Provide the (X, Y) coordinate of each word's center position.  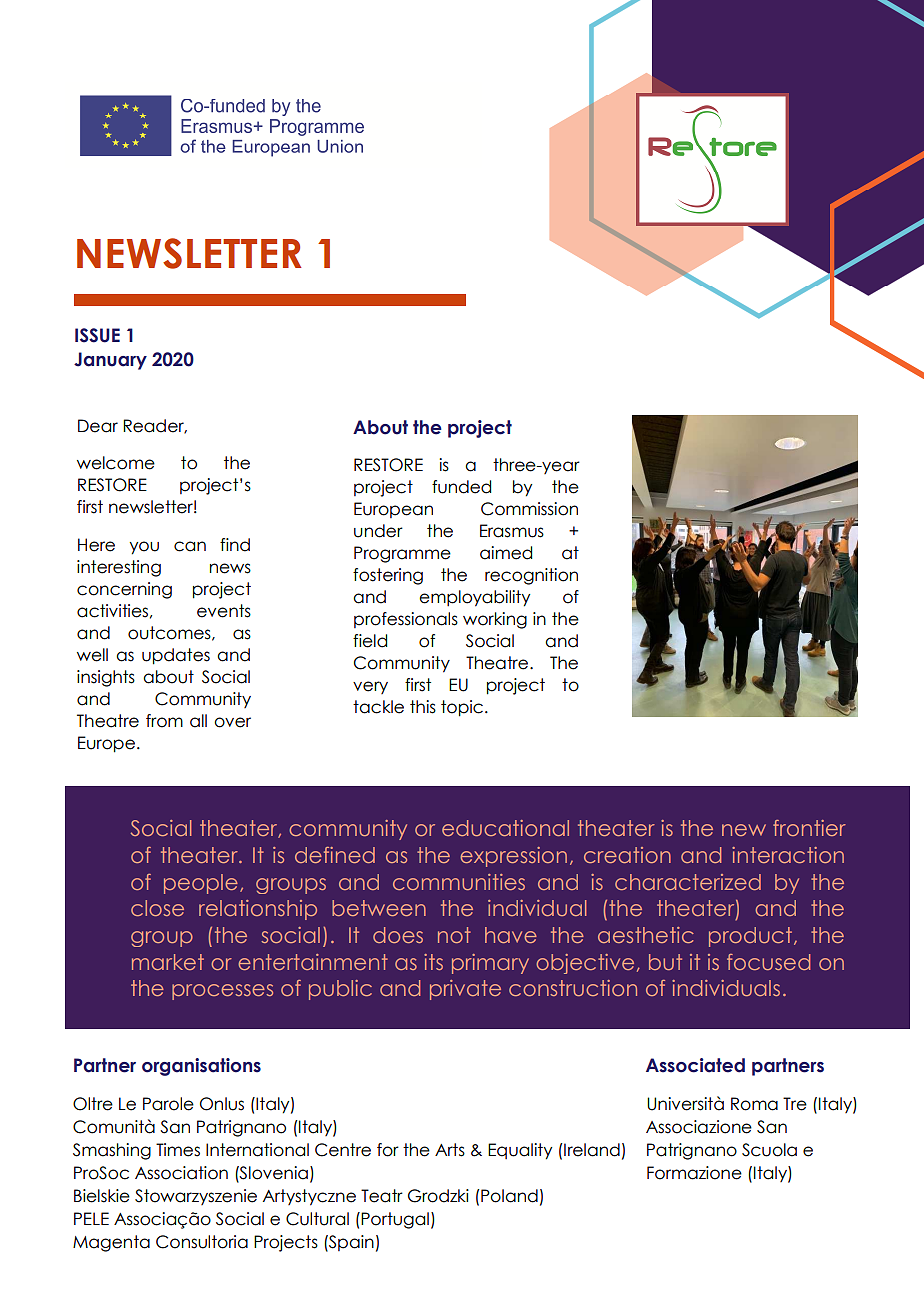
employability (474, 598)
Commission (529, 509)
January (110, 361)
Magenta (111, 1243)
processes (222, 992)
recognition (531, 576)
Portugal (395, 1220)
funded (461, 487)
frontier (809, 828)
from (164, 721)
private (465, 990)
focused (768, 962)
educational (505, 828)
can (190, 546)
